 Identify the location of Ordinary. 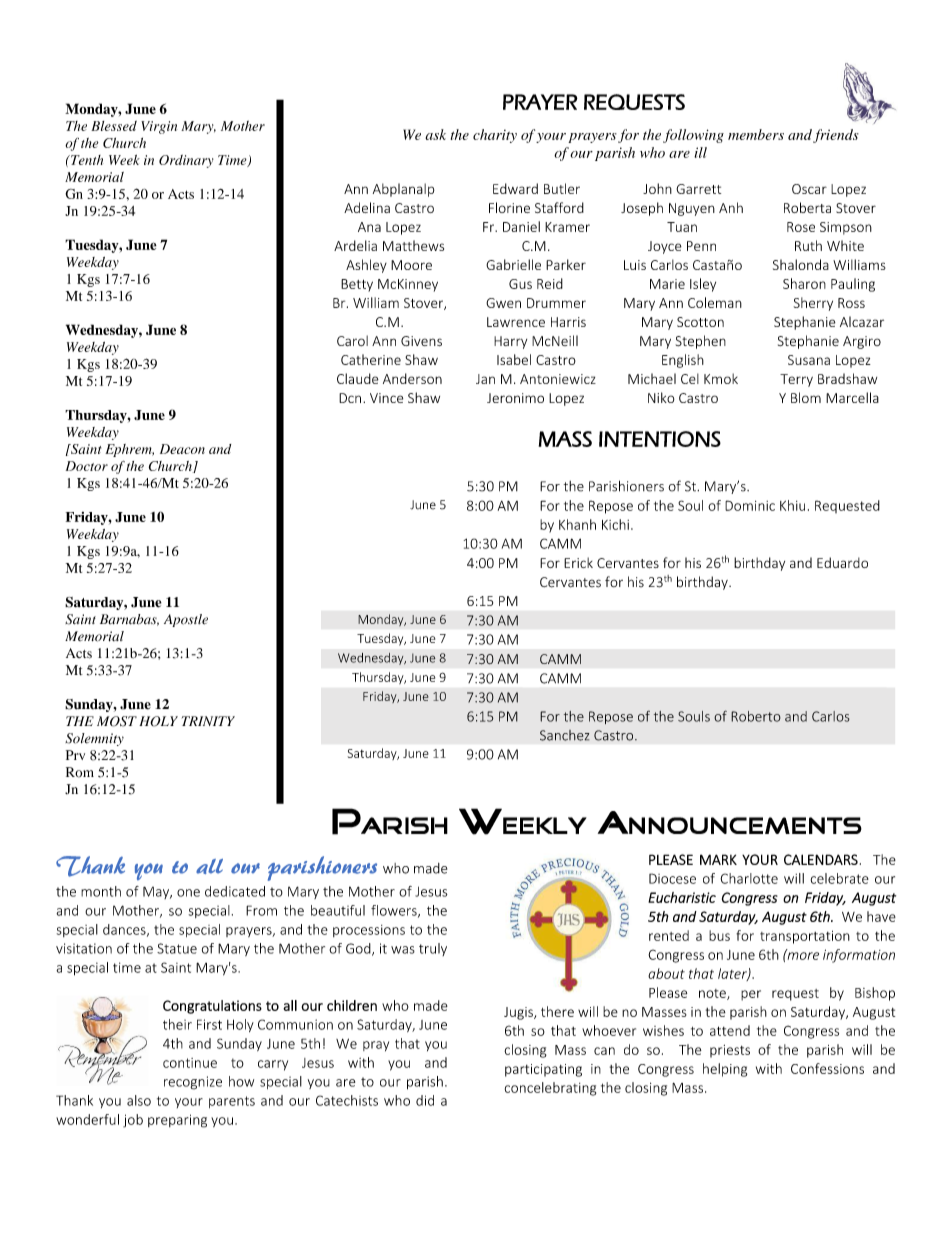
(186, 161).
